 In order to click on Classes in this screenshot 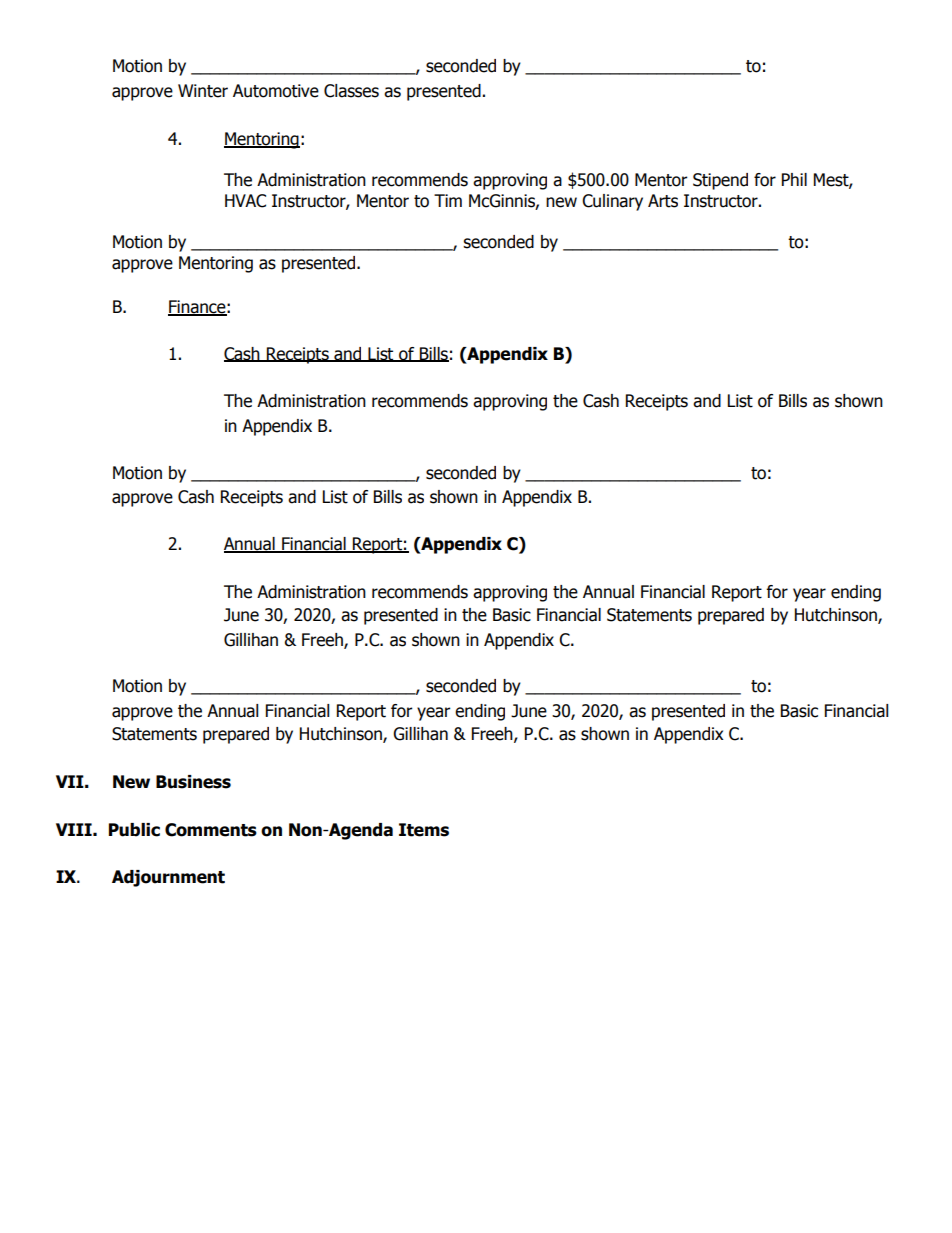, I will do `click(351, 91)`.
